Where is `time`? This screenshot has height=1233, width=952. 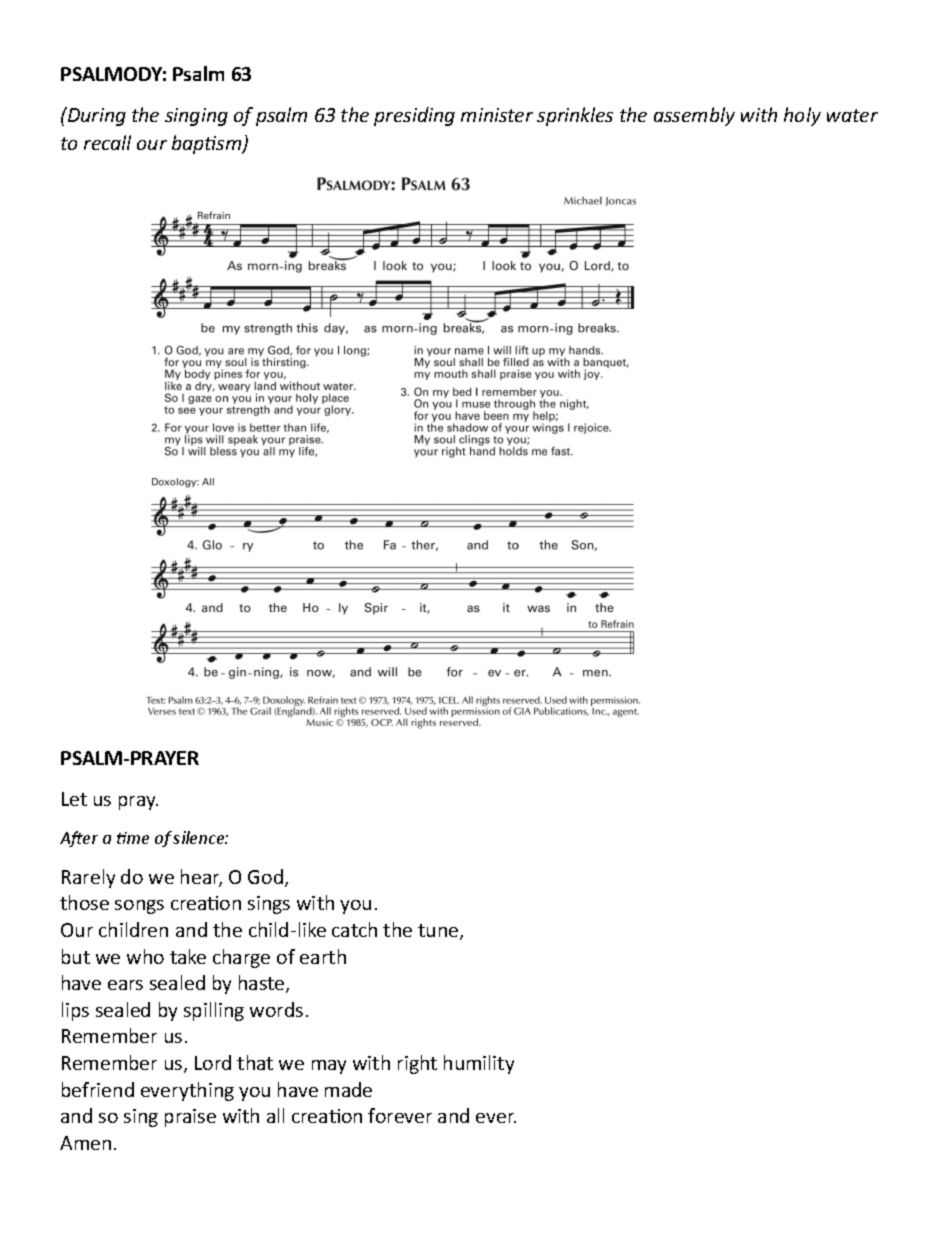
time is located at coordinates (133, 838).
